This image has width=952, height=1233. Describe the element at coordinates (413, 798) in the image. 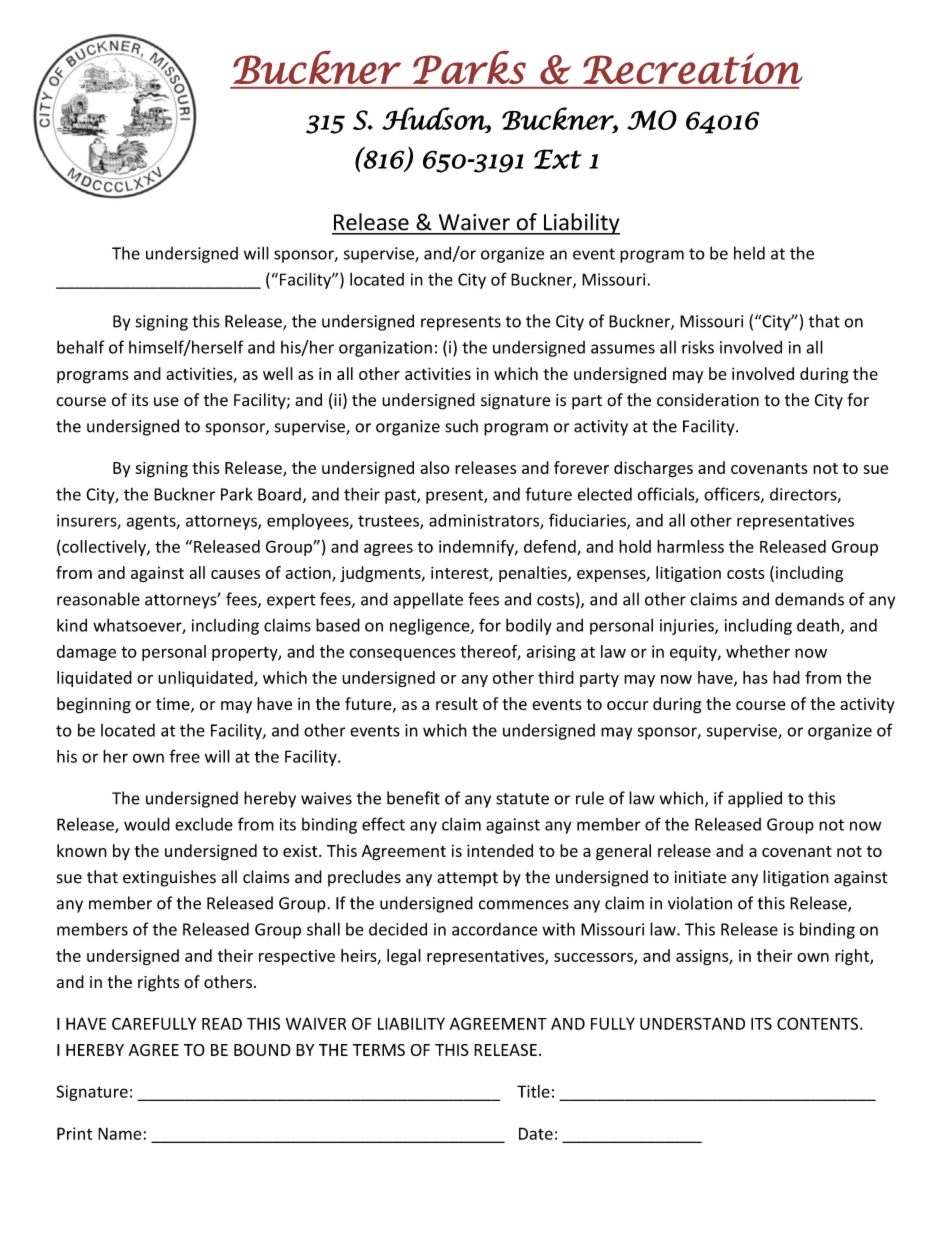

I see `benefit` at that location.
